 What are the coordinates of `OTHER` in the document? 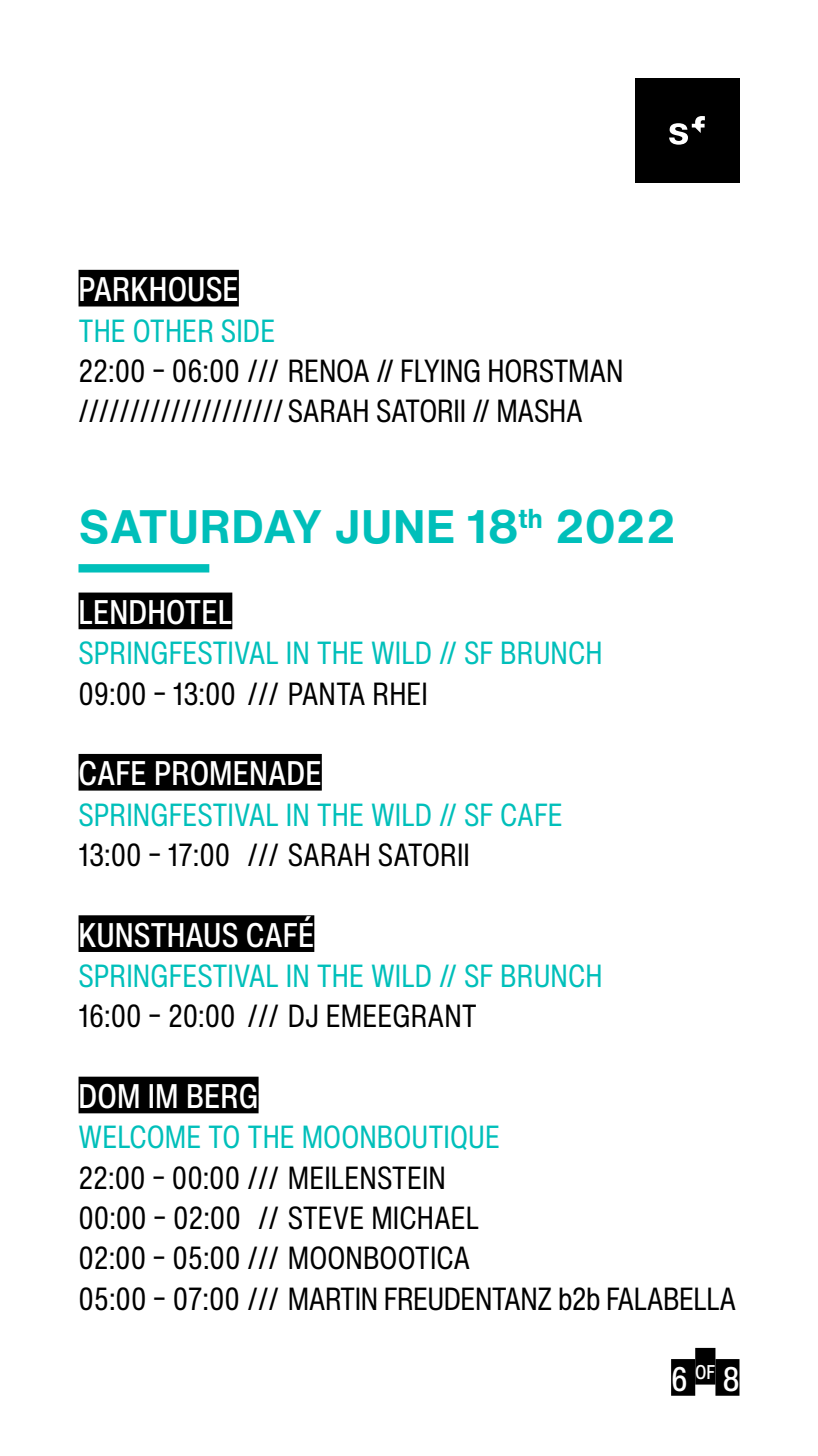 It's located at (173, 331).
